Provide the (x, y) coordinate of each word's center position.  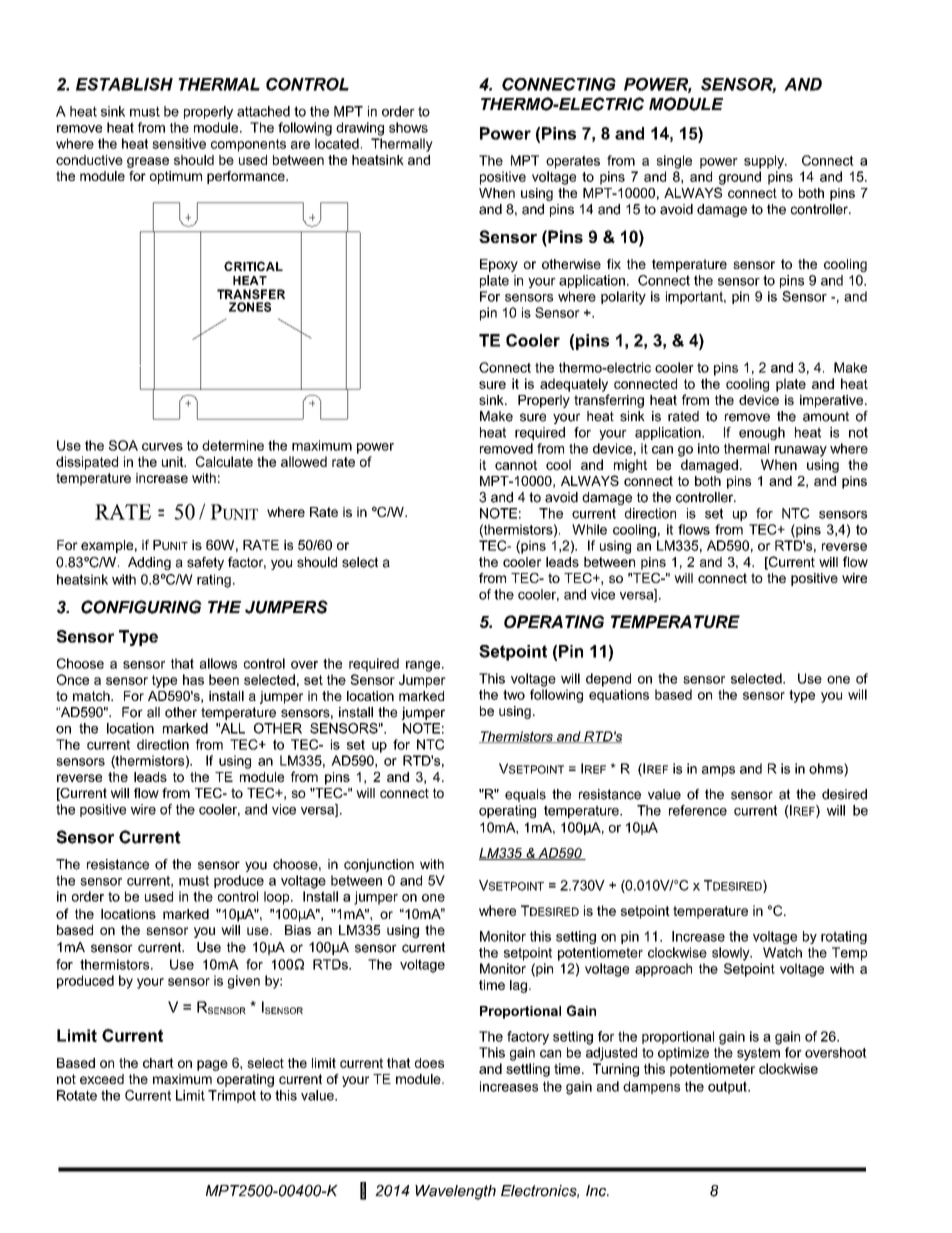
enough (762, 433)
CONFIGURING (141, 607)
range (424, 666)
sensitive (179, 143)
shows (408, 127)
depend (608, 680)
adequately (574, 385)
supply (765, 162)
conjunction (379, 865)
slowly (732, 954)
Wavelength (455, 1192)
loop (278, 898)
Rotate (77, 1095)
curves (162, 447)
